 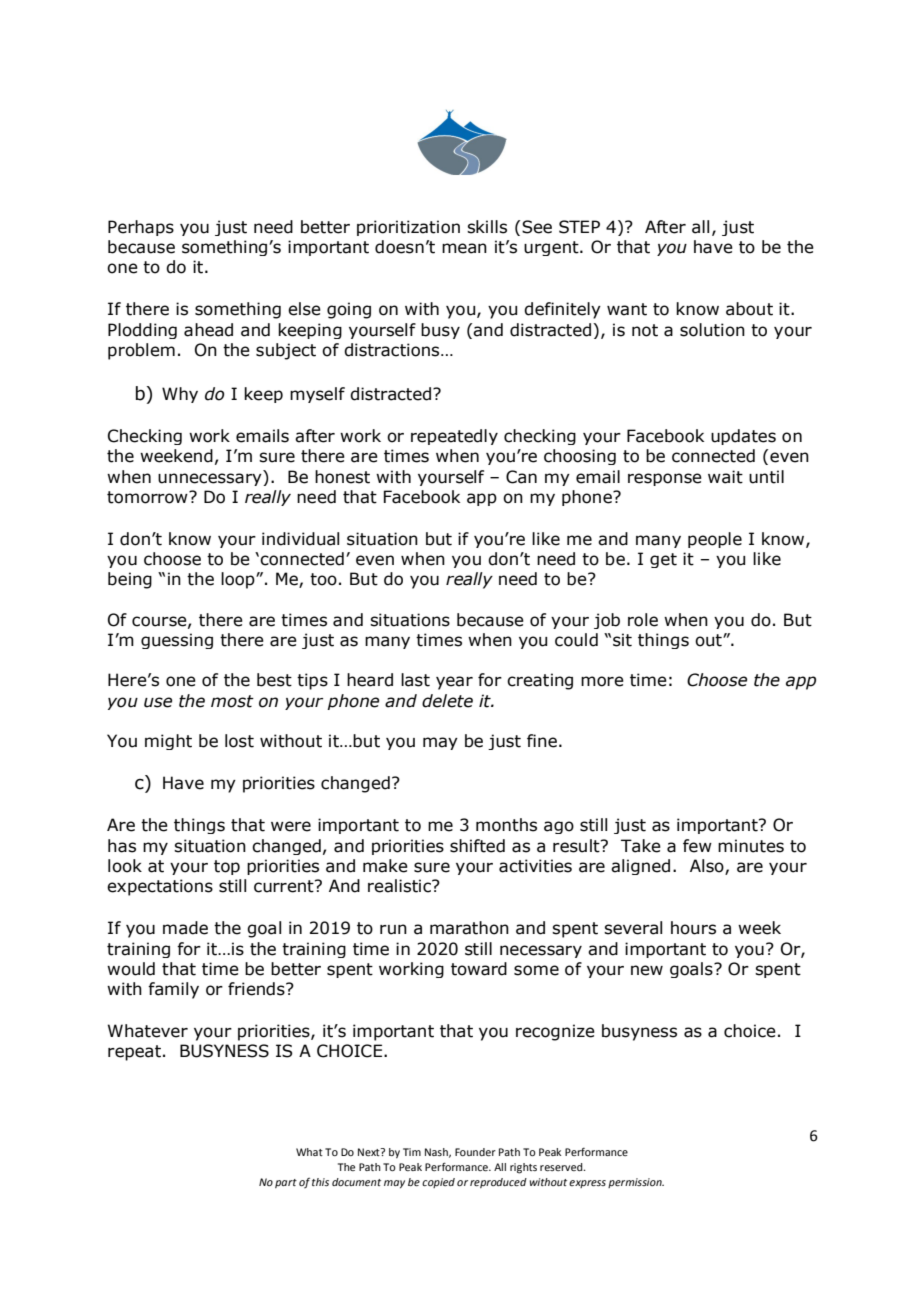 What do you see at coordinates (185, 928) in the document?
I see `made` at bounding box center [185, 928].
